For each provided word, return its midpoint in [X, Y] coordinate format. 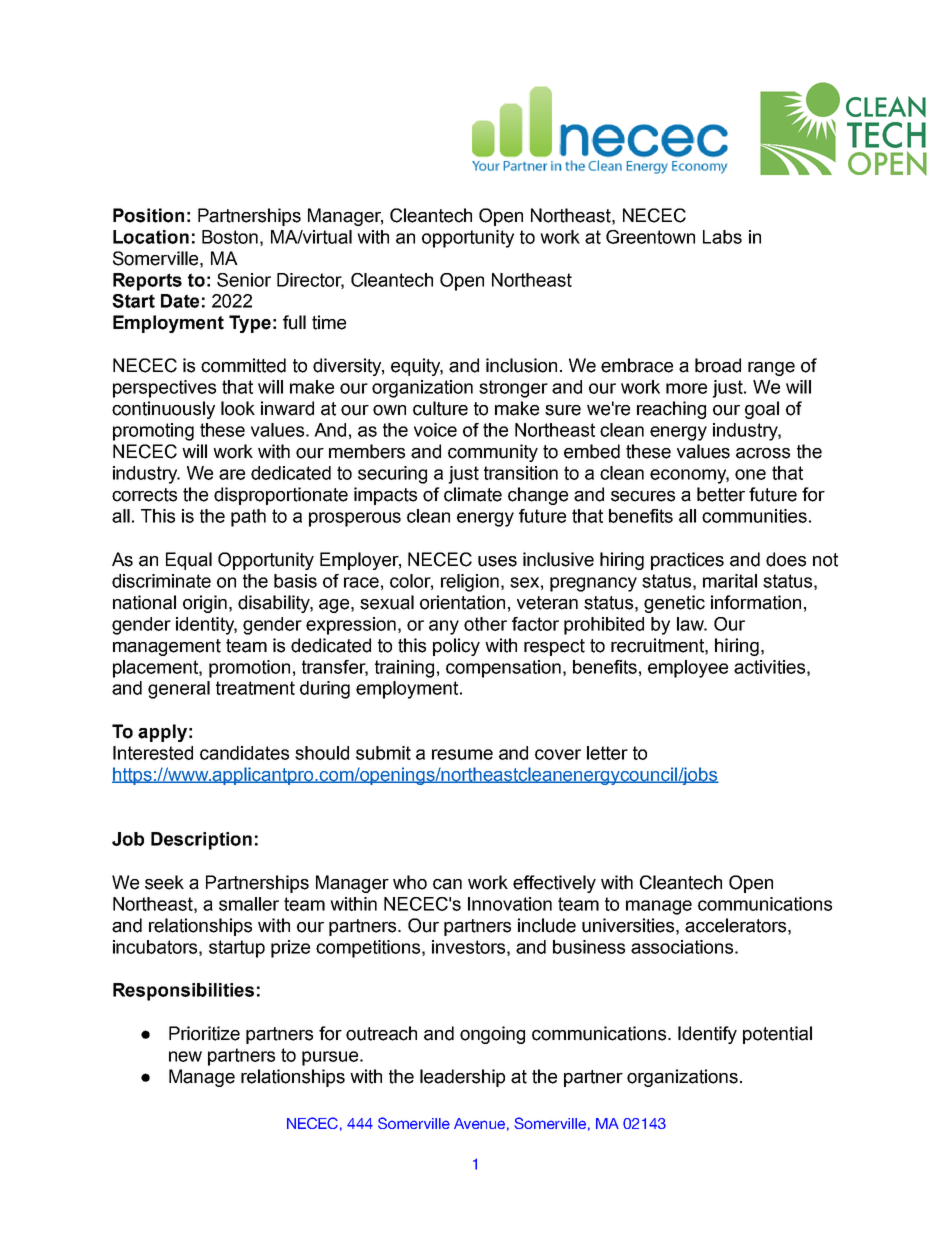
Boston [230, 237]
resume [462, 754]
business [589, 947]
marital [730, 581]
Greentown [650, 237]
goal [762, 410]
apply [162, 733]
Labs [722, 237]
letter [607, 753]
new [185, 1056]
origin [205, 604]
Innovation [510, 904]
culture [440, 408]
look [238, 408]
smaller [249, 904]
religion [470, 583]
